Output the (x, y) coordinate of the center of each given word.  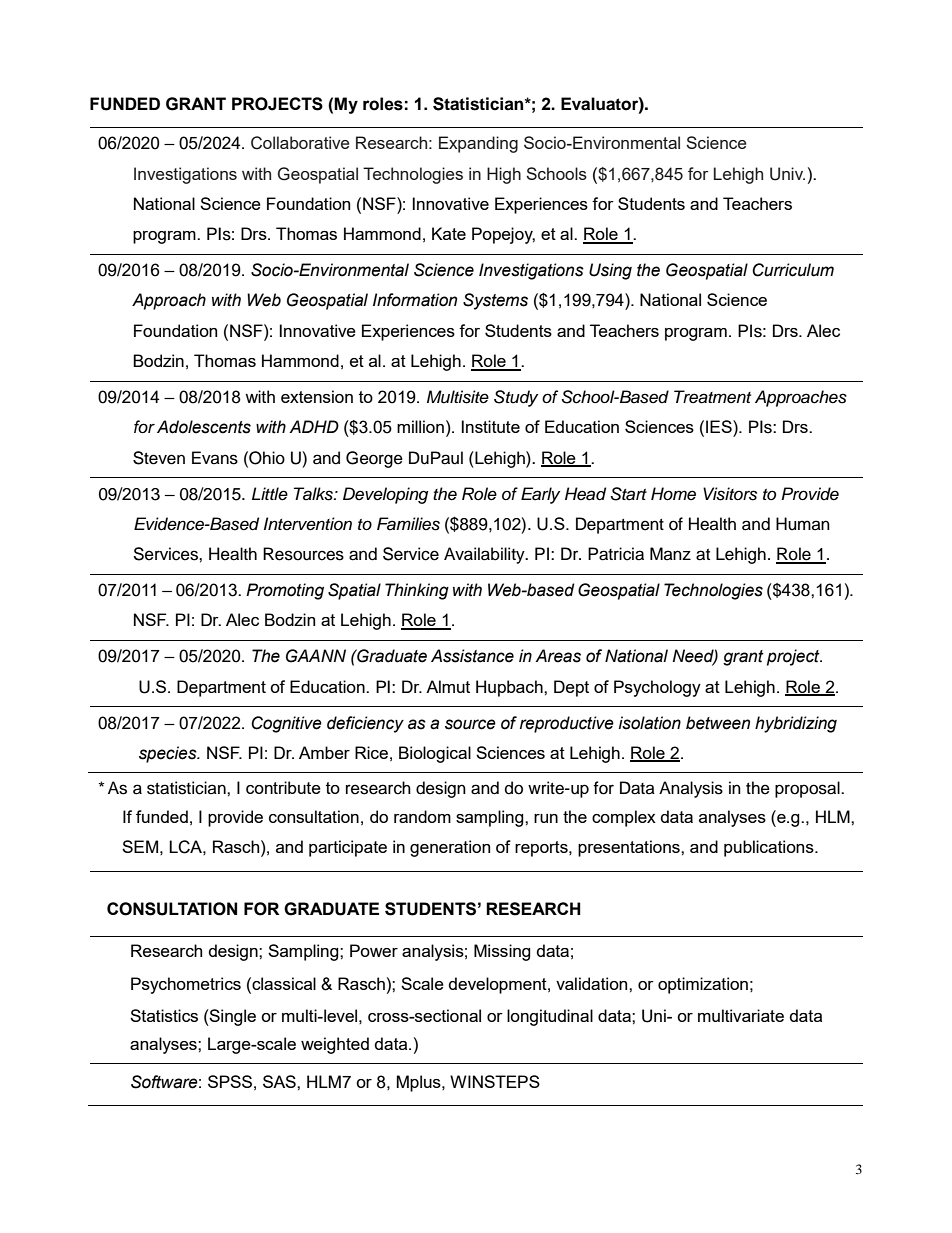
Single (232, 1017)
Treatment (712, 397)
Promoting (285, 591)
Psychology (657, 688)
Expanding (478, 144)
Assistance (472, 656)
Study (516, 398)
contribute (283, 787)
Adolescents (204, 427)
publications (770, 848)
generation (450, 848)
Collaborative (300, 143)
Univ (787, 174)
